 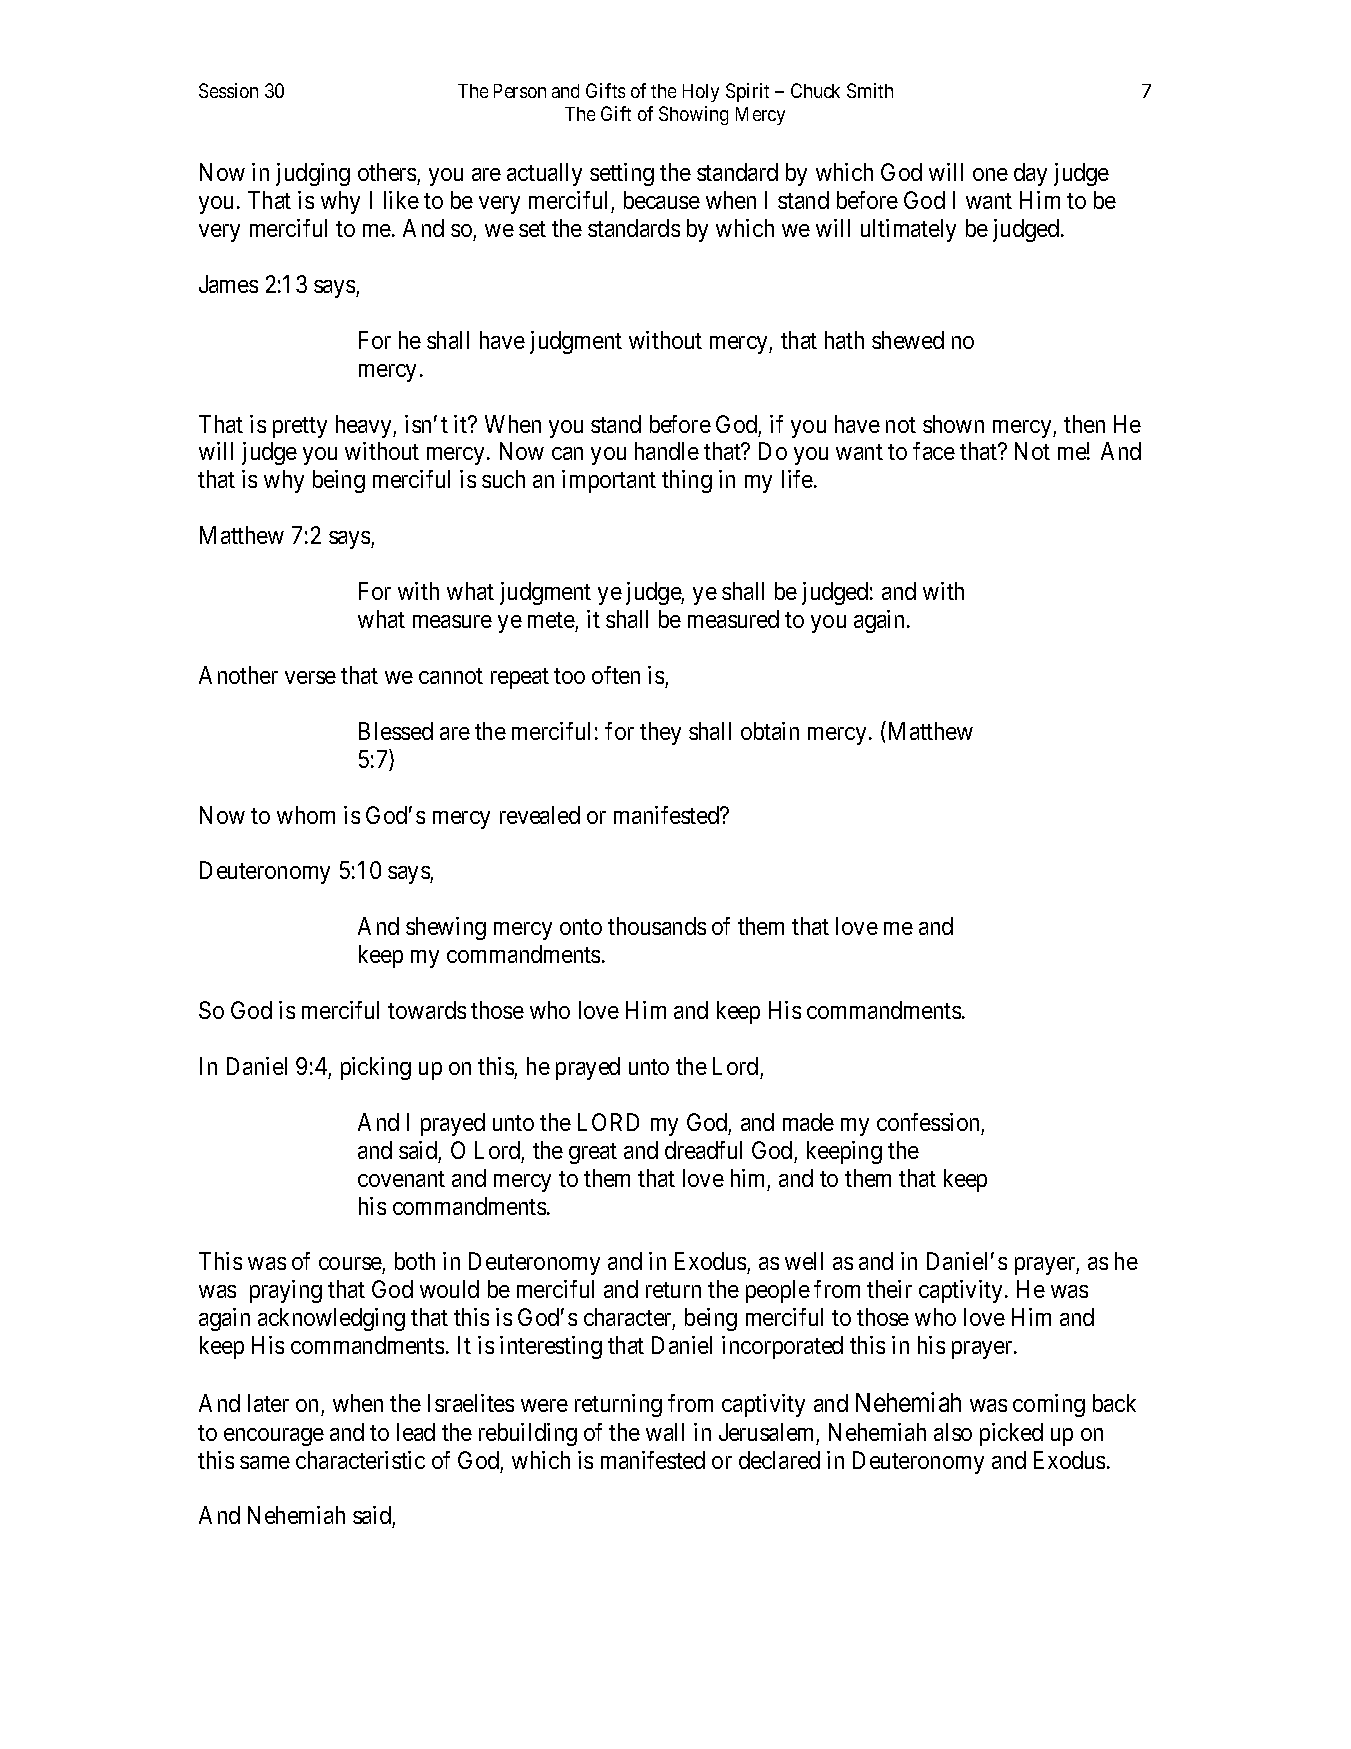 What do you see at coordinates (693, 115) in the image?
I see `Showing` at bounding box center [693, 115].
